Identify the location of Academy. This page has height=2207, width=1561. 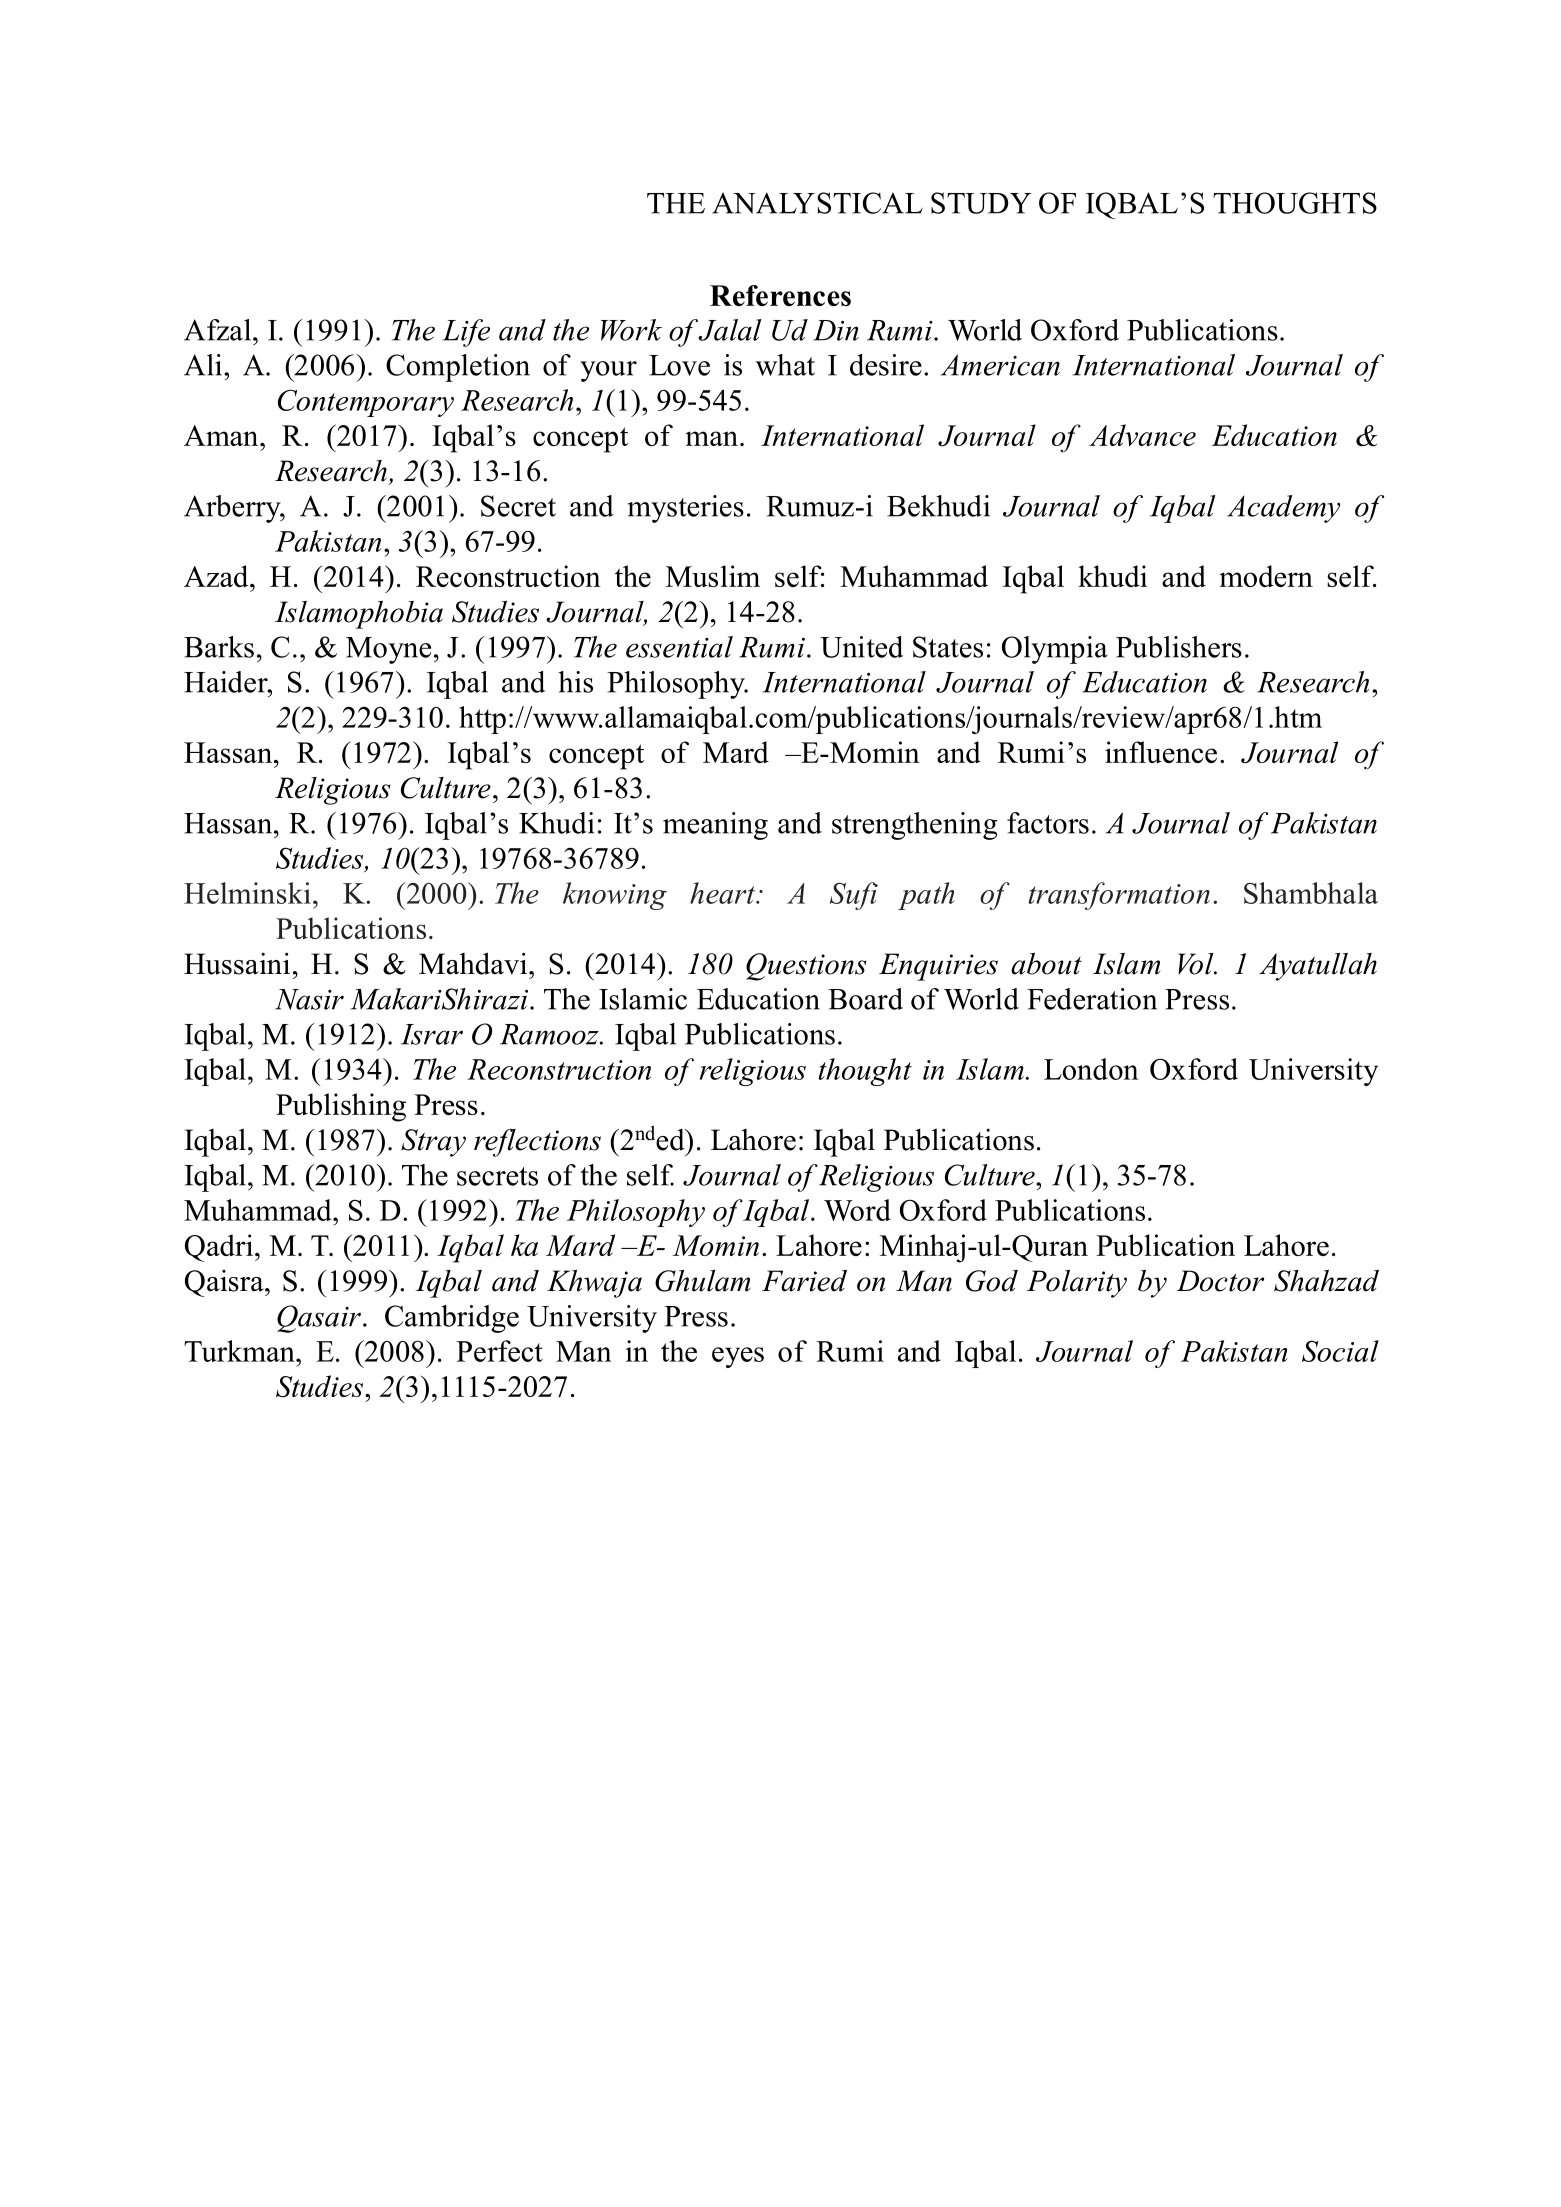
(1283, 509).
